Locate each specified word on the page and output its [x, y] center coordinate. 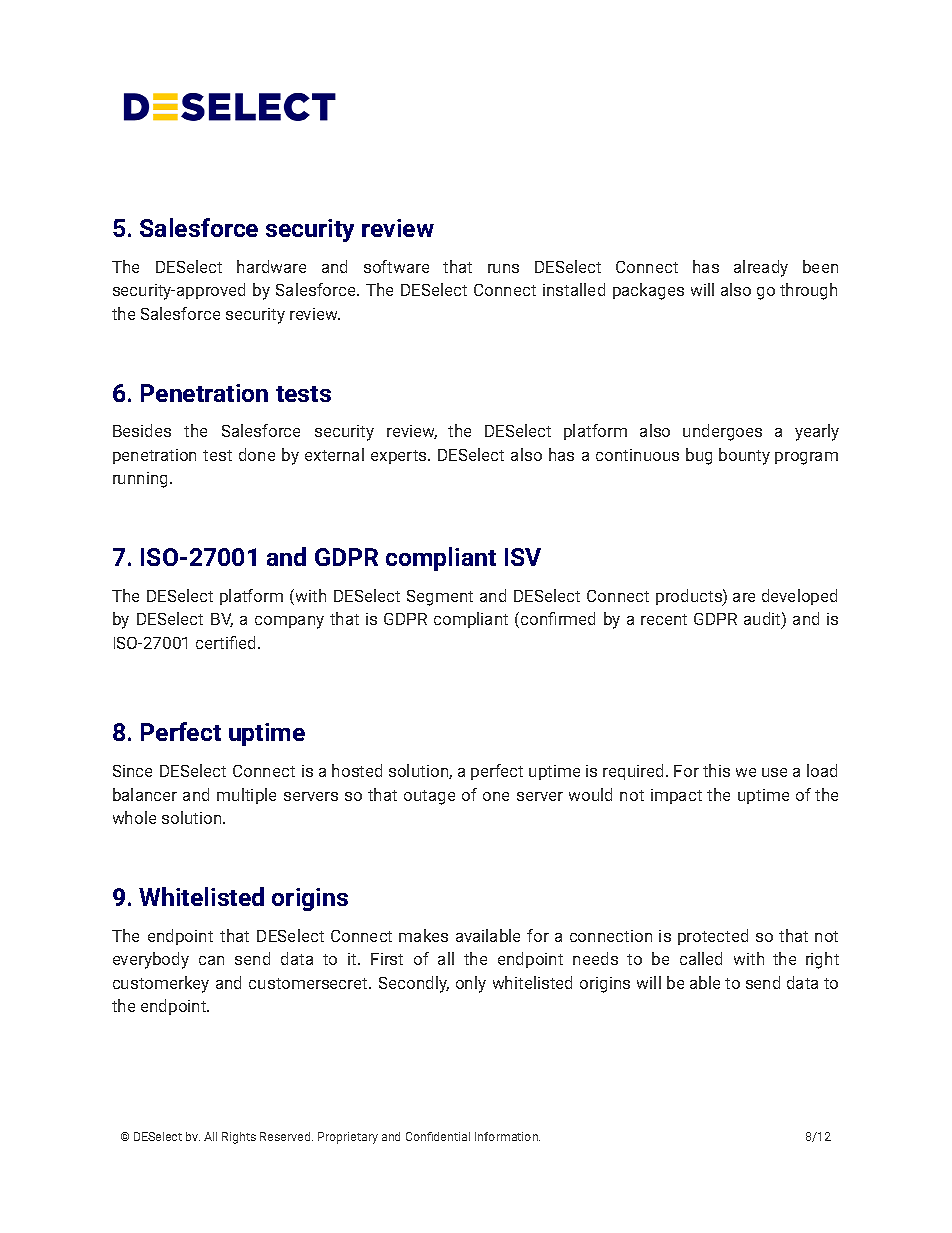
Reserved [286, 1136]
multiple [246, 796]
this [716, 770]
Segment [440, 598]
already [761, 268]
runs [503, 268]
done [257, 454]
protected [713, 937]
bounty [744, 456]
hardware [271, 266]
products [690, 597]
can [211, 960]
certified [227, 642]
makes [423, 935]
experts [400, 457]
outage [429, 797]
